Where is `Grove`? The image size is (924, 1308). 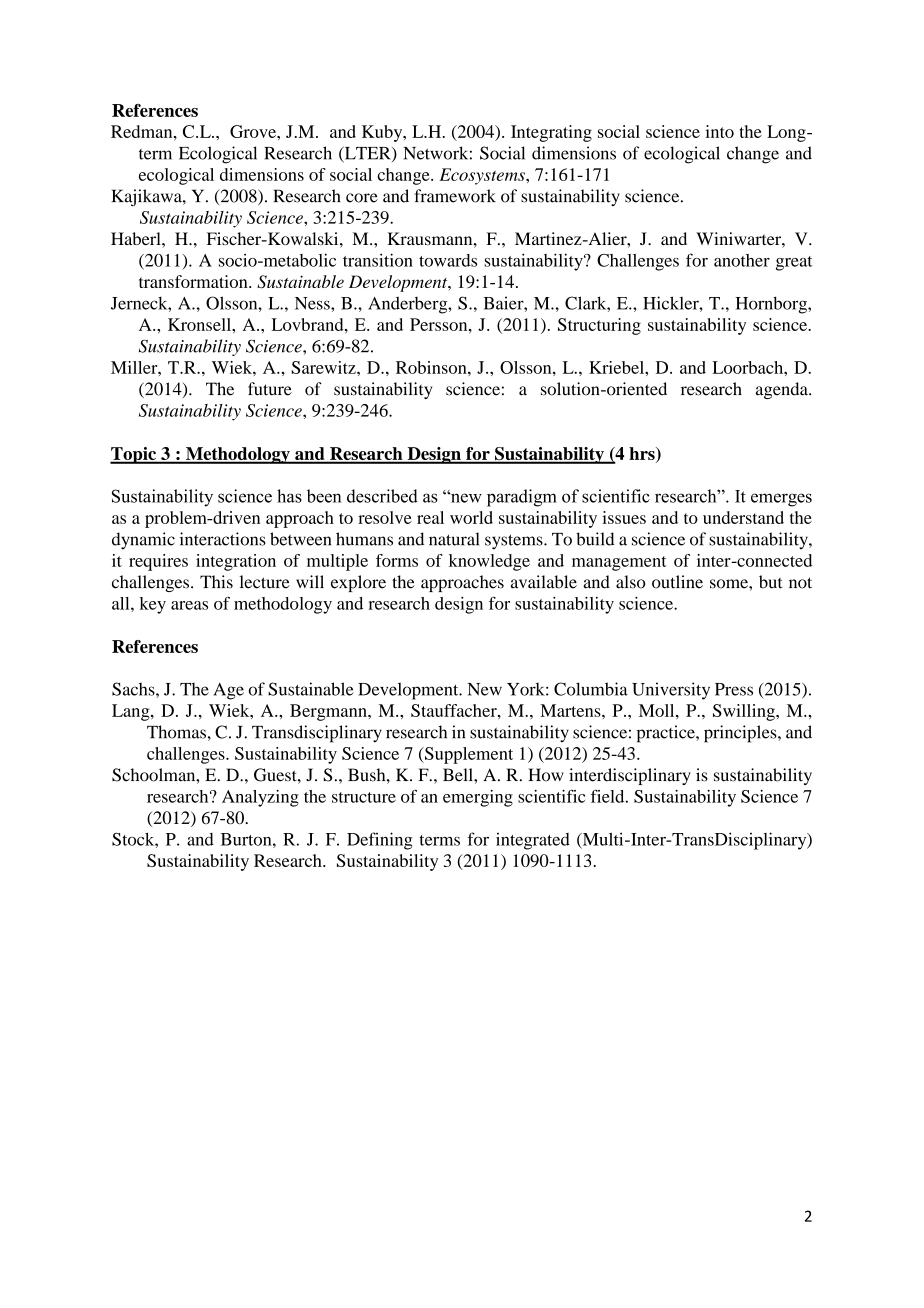
Grove is located at coordinates (254, 131).
